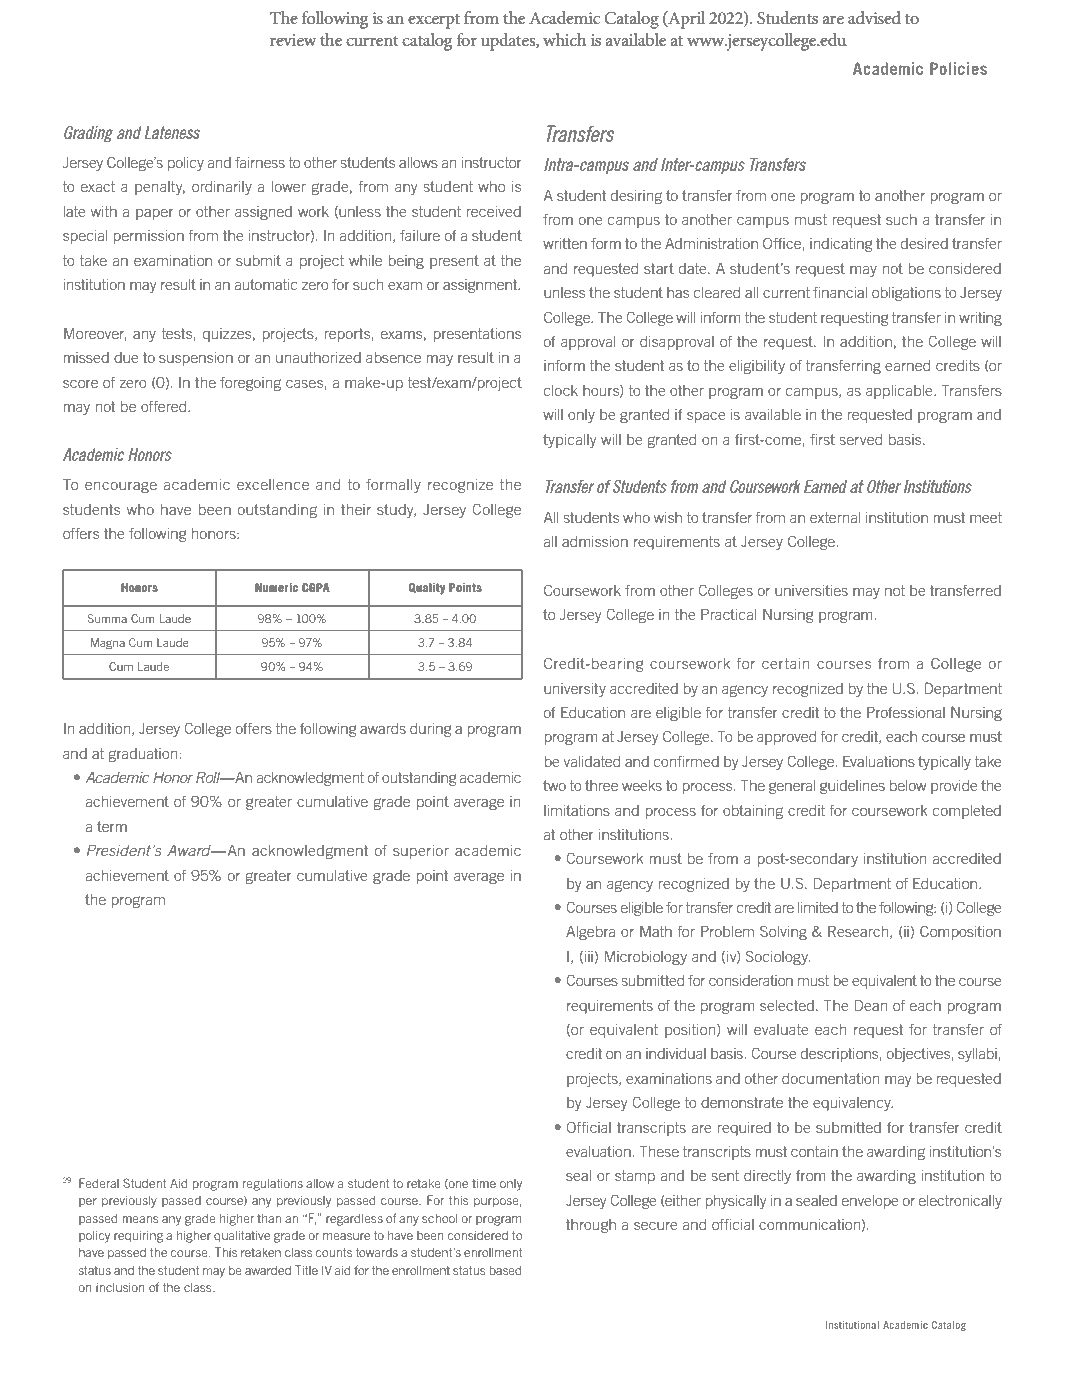 This image has width=1066, height=1380. What do you see at coordinates (565, 39) in the image?
I see `which` at bounding box center [565, 39].
